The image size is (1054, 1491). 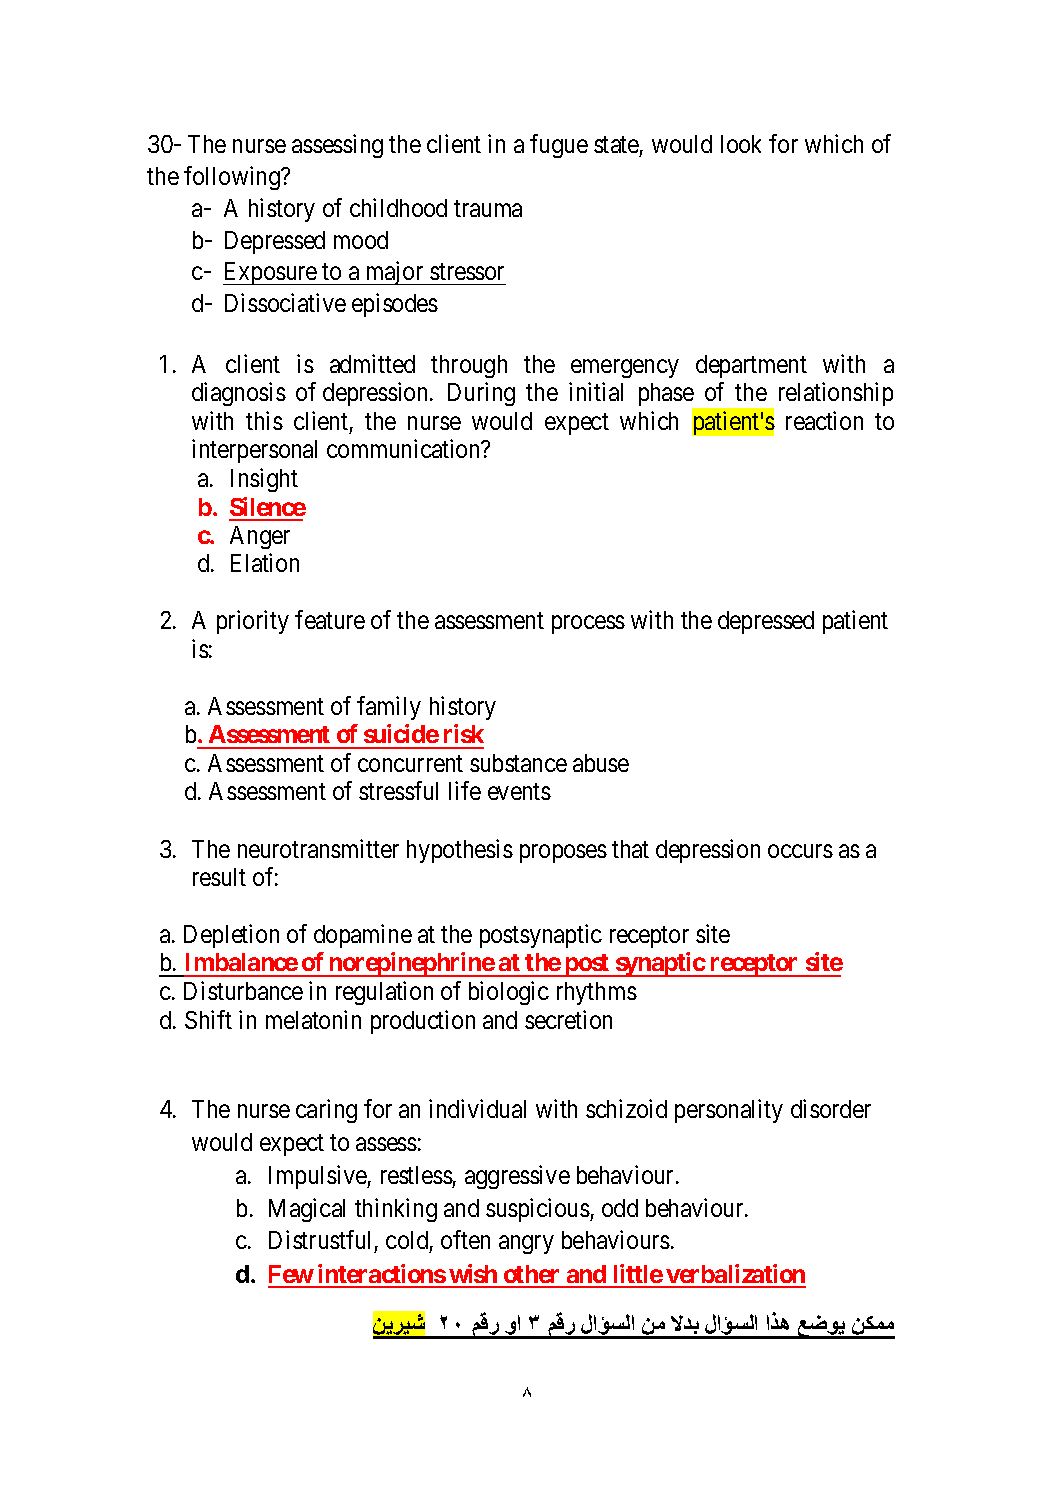 I want to click on this, so click(x=264, y=420).
